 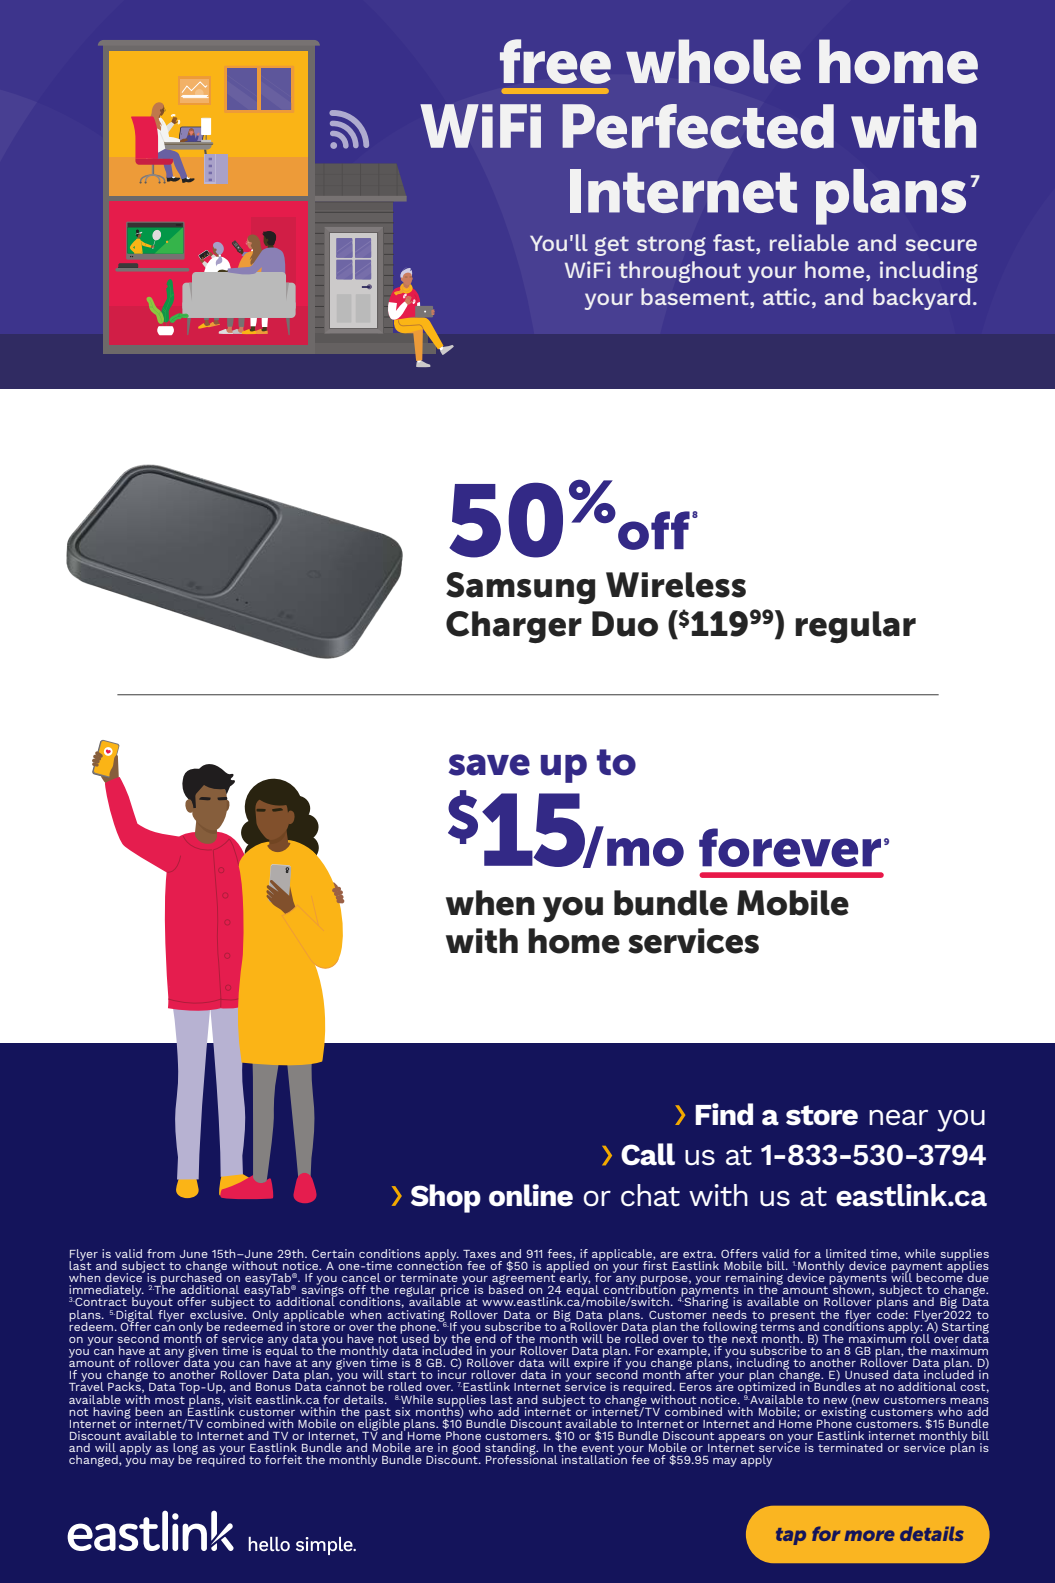 I want to click on free, so click(x=555, y=61).
